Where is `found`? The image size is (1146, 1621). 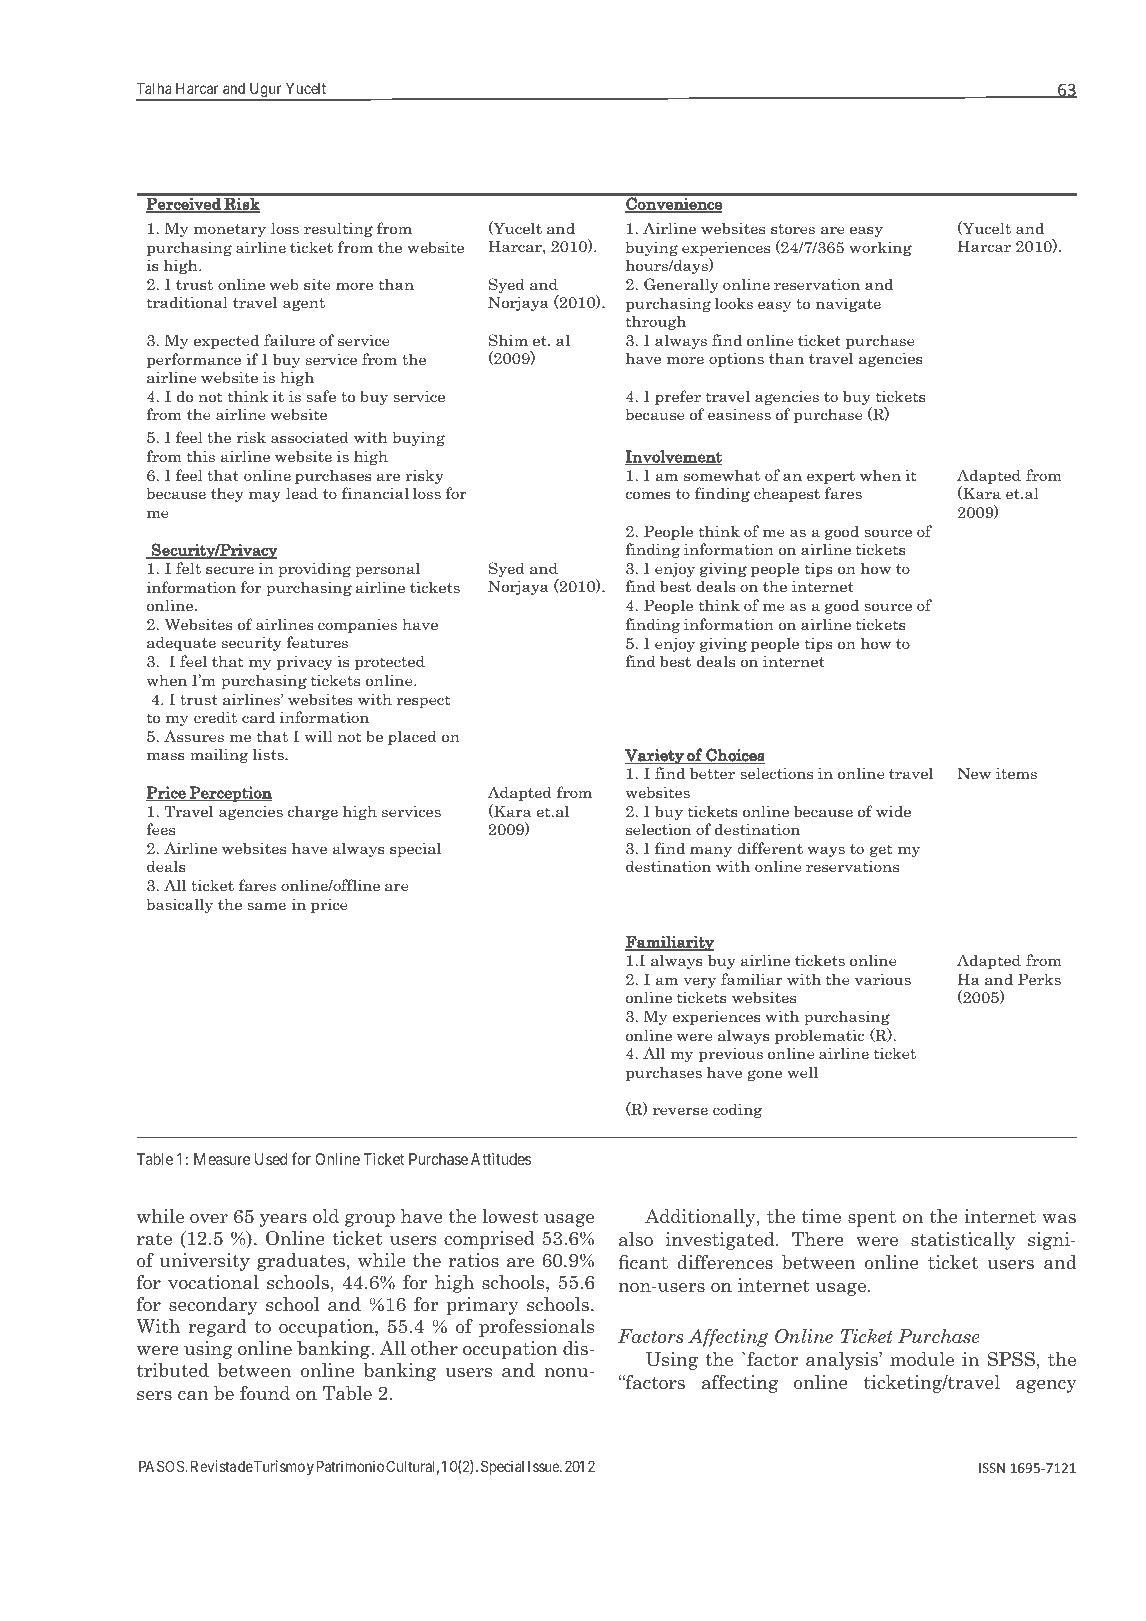 found is located at coordinates (265, 1393).
